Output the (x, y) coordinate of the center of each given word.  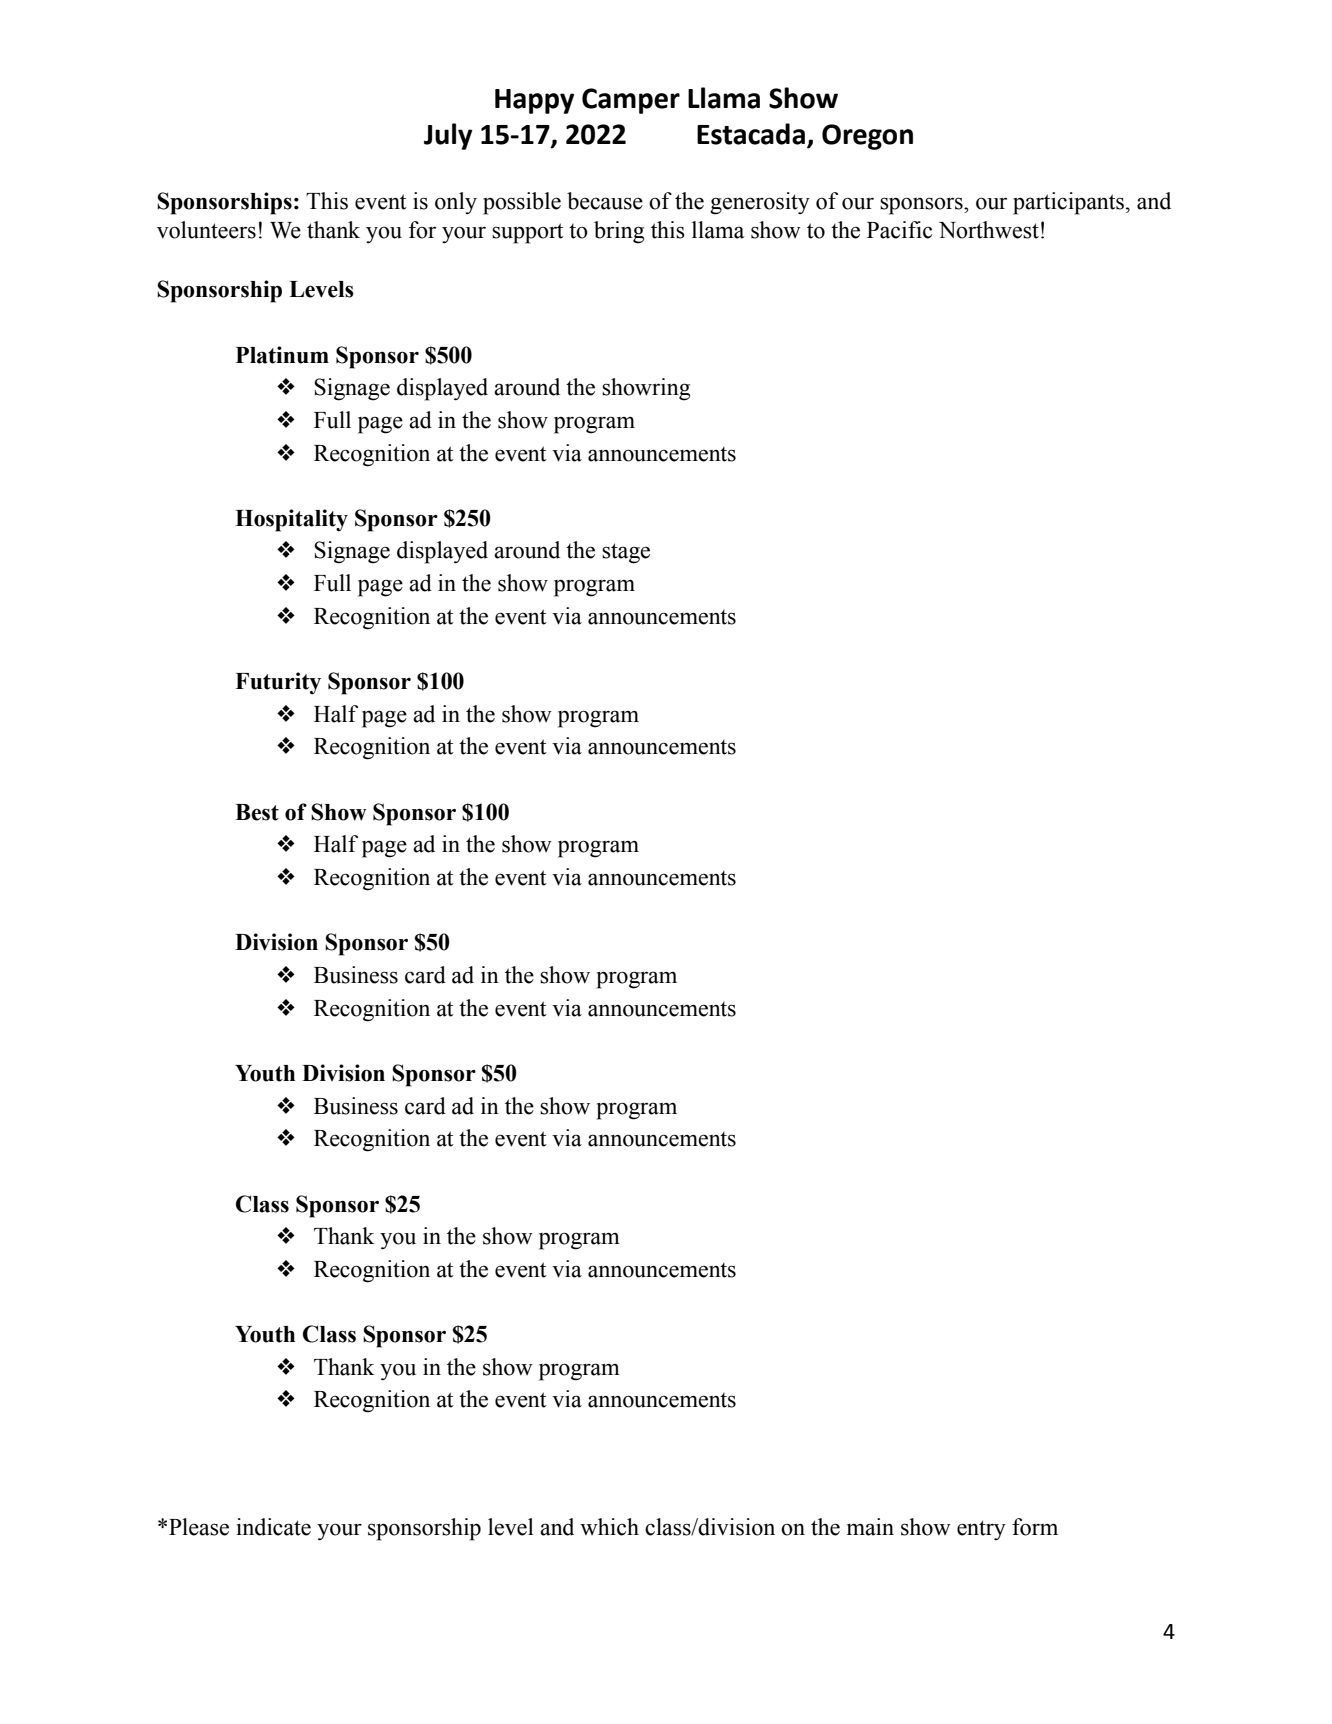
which (609, 1527)
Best (257, 812)
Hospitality (291, 520)
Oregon (867, 137)
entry (981, 1530)
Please (199, 1527)
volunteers (206, 230)
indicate (273, 1527)
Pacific (899, 230)
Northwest (989, 230)
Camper (631, 101)
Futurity (278, 683)
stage (626, 553)
